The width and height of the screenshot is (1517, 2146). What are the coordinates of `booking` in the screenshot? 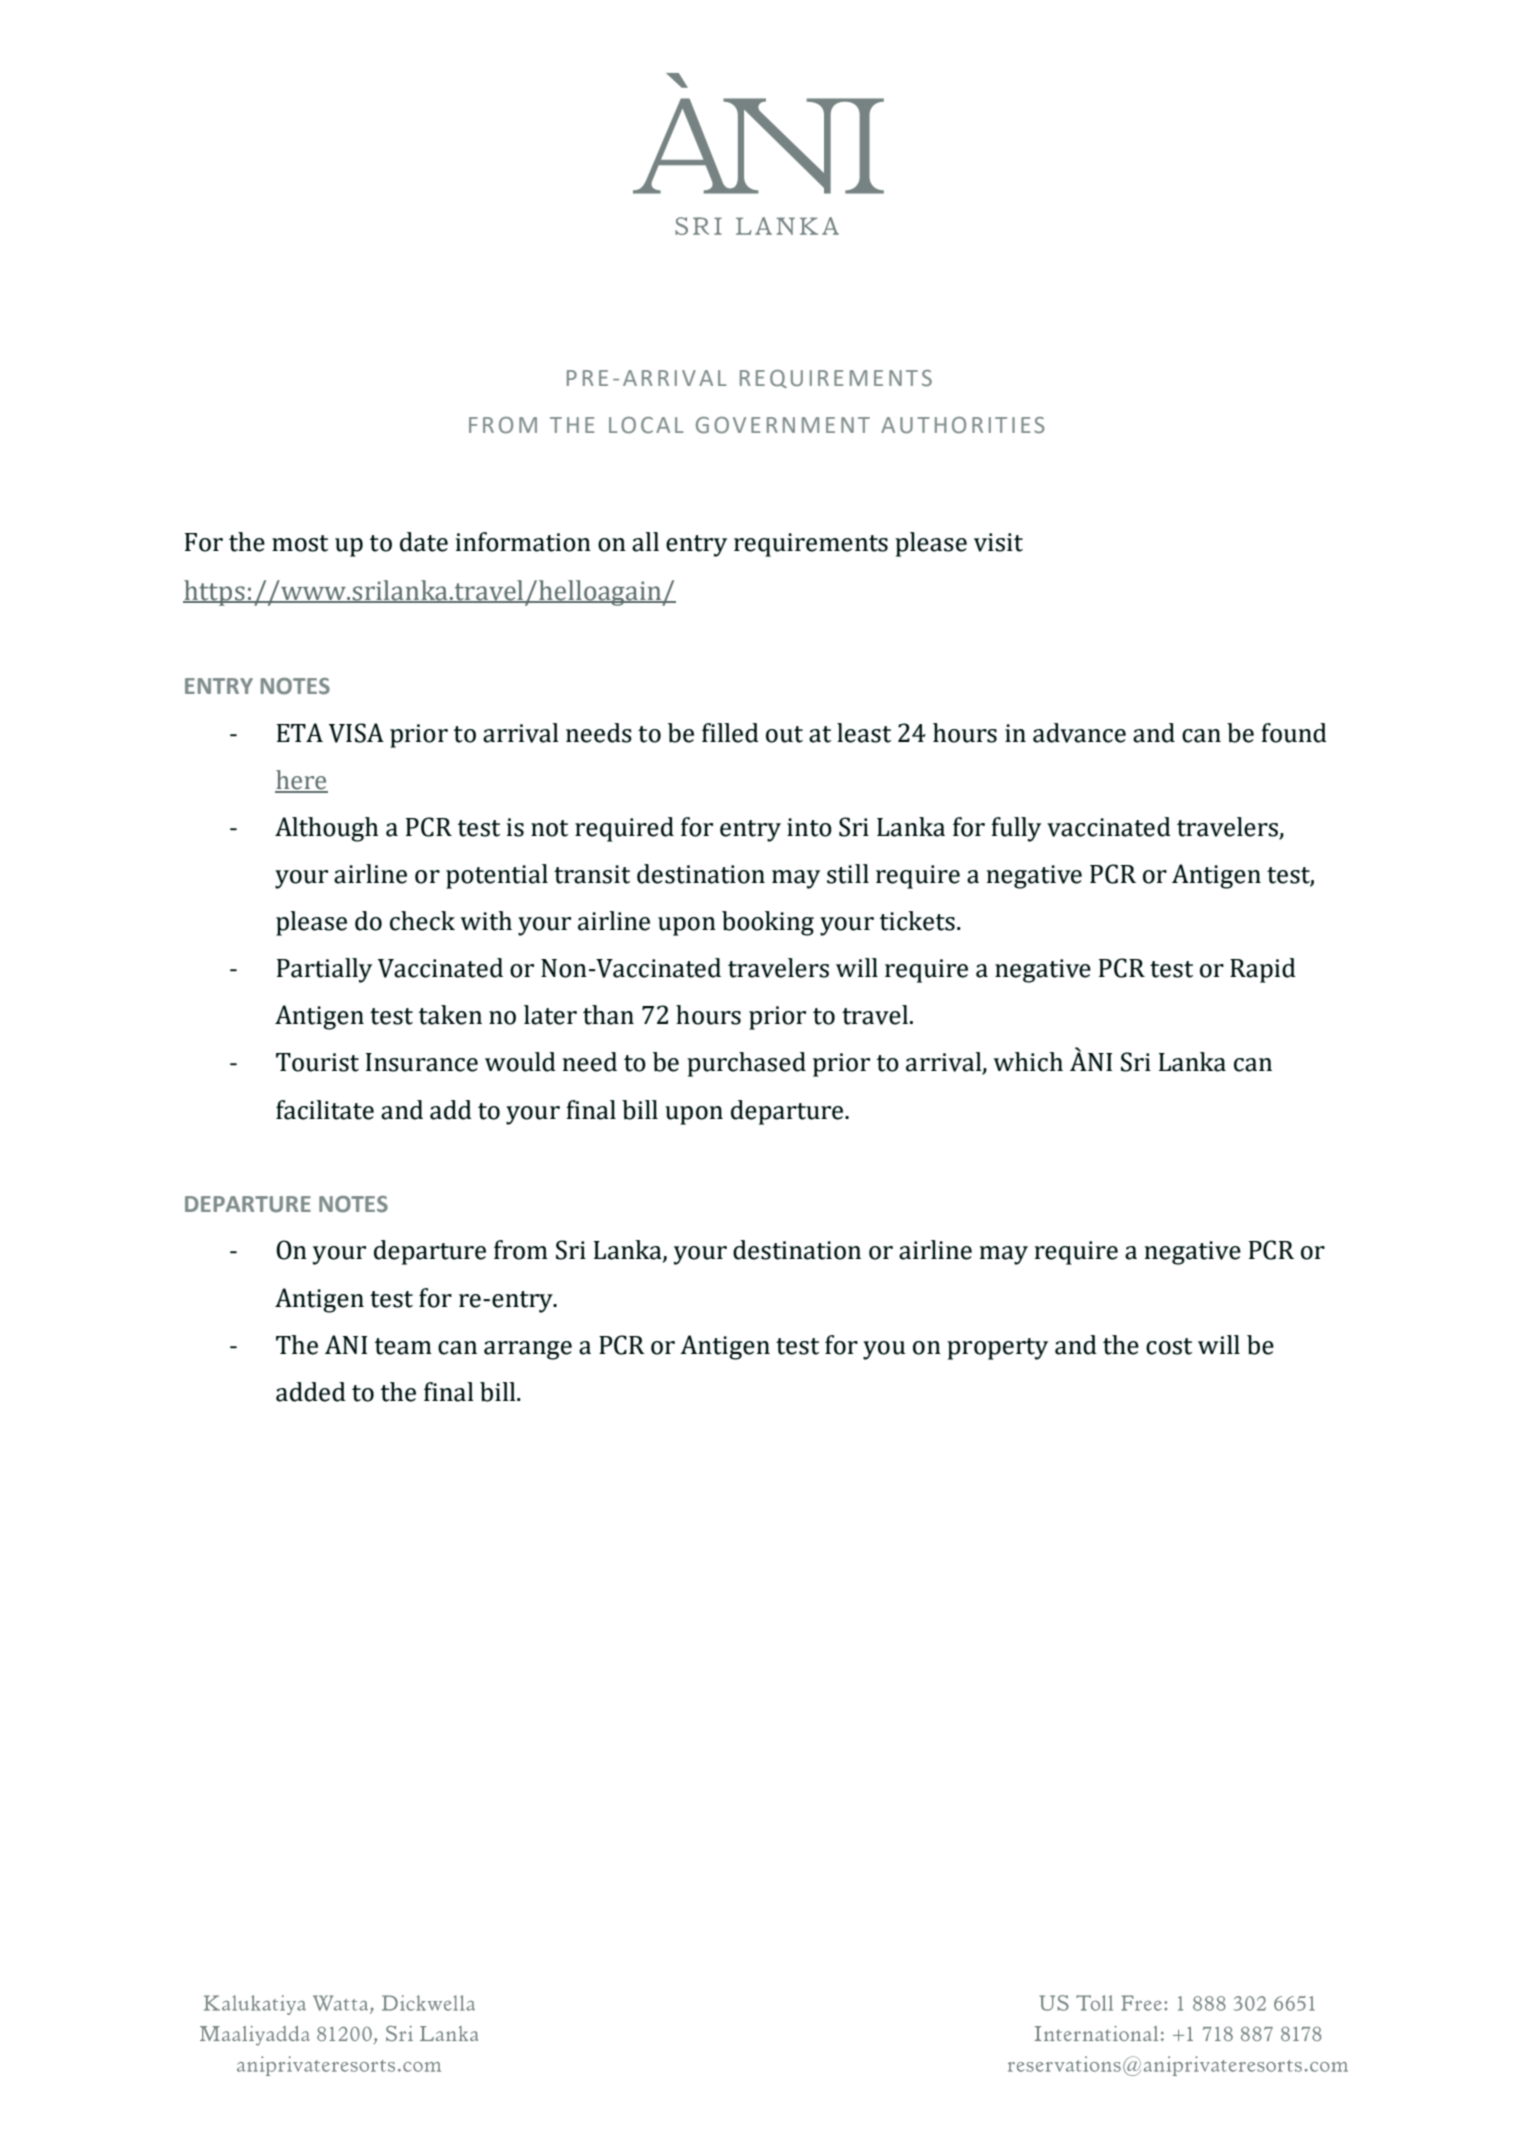 It's located at (768, 923).
